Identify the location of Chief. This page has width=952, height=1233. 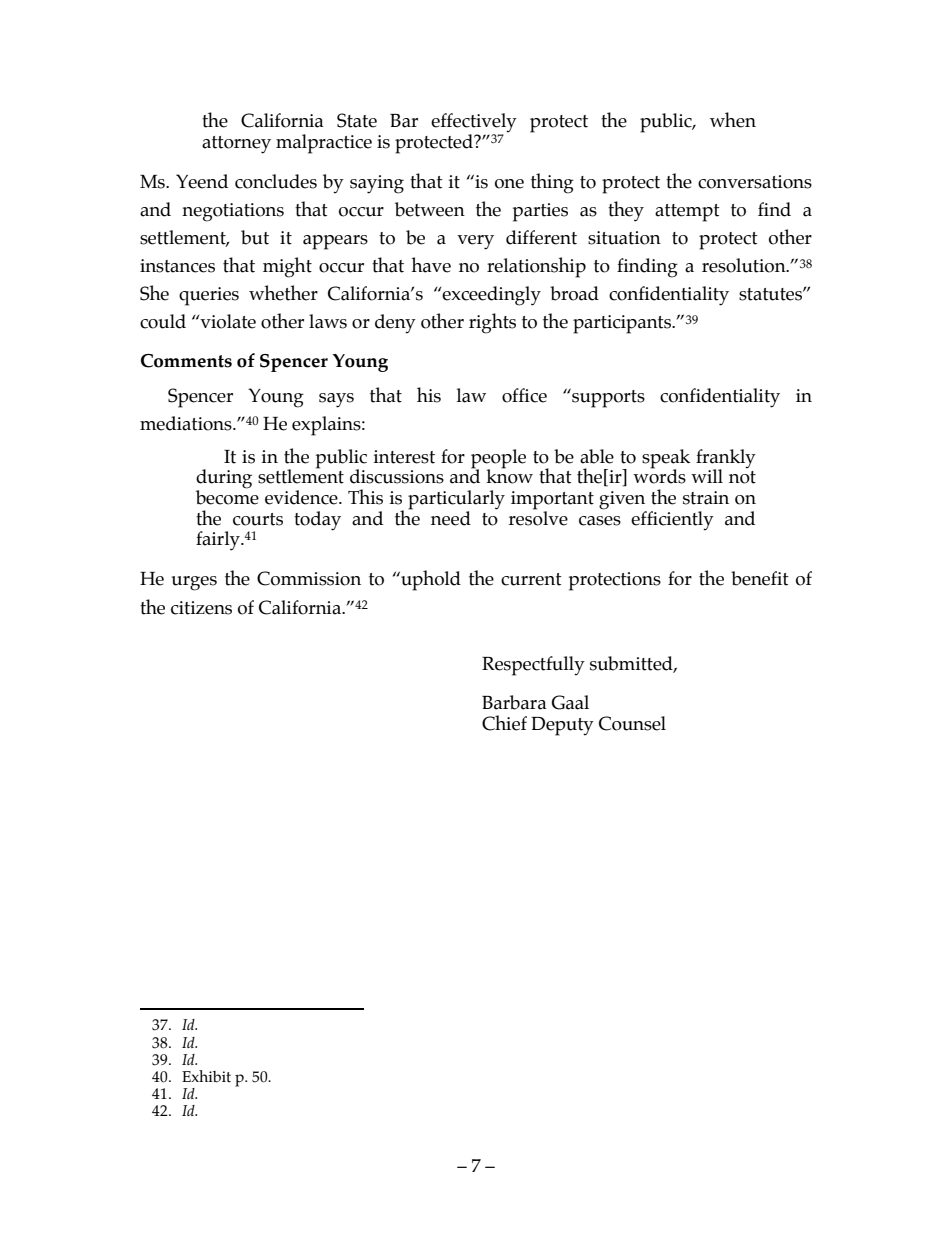
(504, 723).
